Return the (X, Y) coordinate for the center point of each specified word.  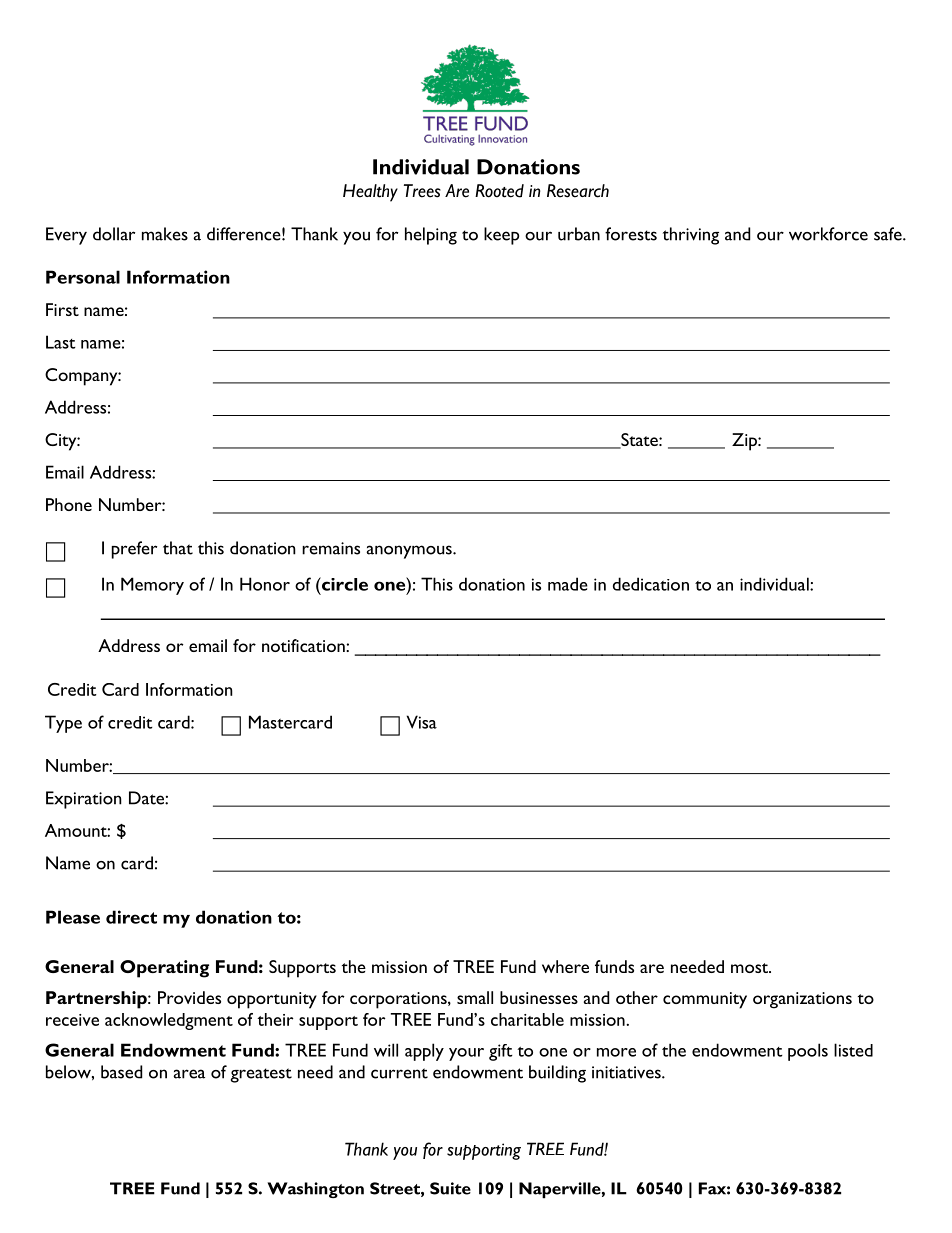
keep (501, 236)
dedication (651, 584)
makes (165, 234)
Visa (422, 722)
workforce (828, 234)
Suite (450, 1188)
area (189, 1074)
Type (63, 724)
